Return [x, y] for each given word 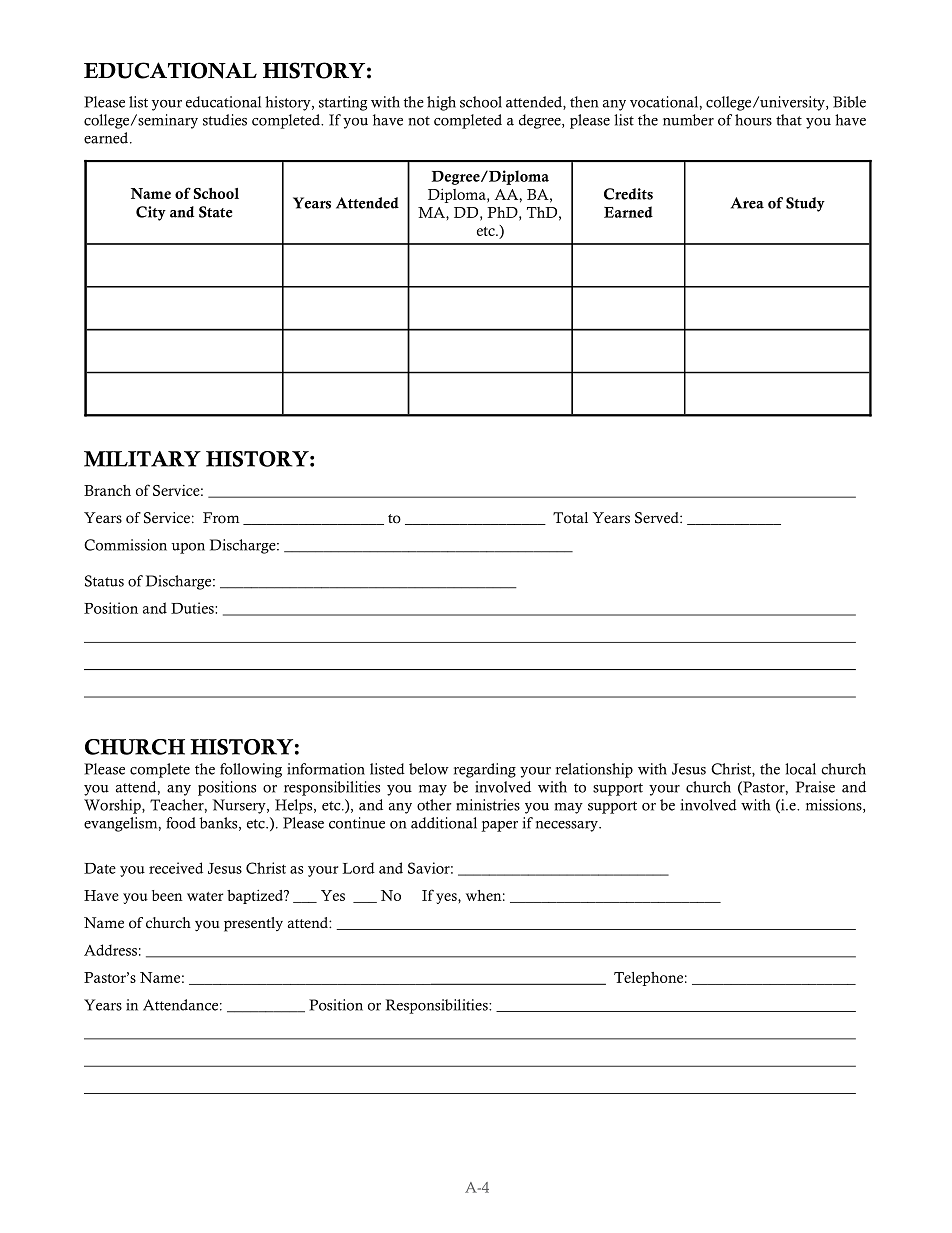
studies [225, 120]
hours [753, 120]
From [221, 518]
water [205, 896]
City [151, 213]
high [441, 103]
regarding [485, 770]
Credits [628, 194]
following [251, 770]
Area [747, 203]
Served [658, 518]
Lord [358, 868]
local [800, 769]
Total [570, 518]
